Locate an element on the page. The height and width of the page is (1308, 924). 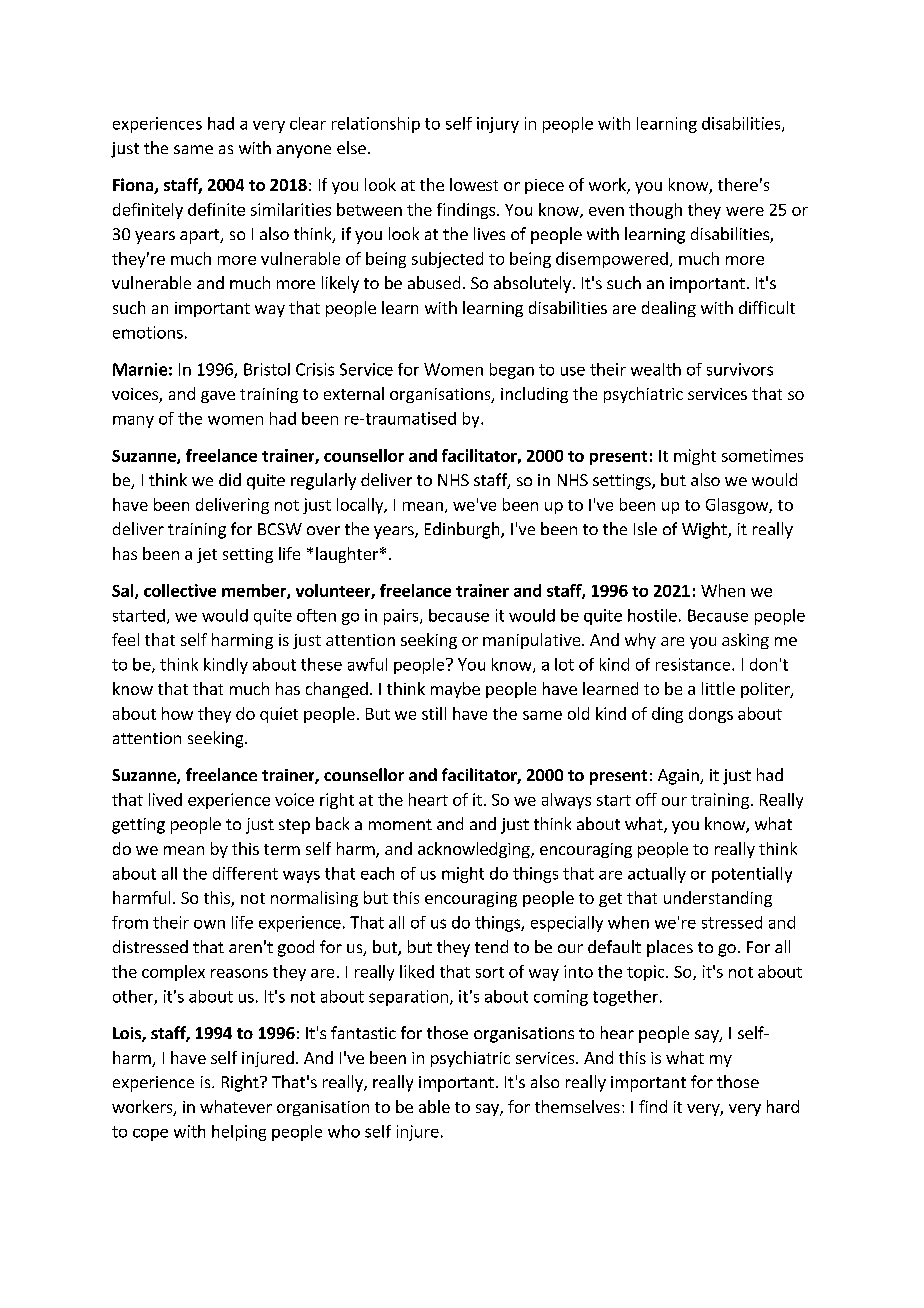
began is located at coordinates (512, 371).
